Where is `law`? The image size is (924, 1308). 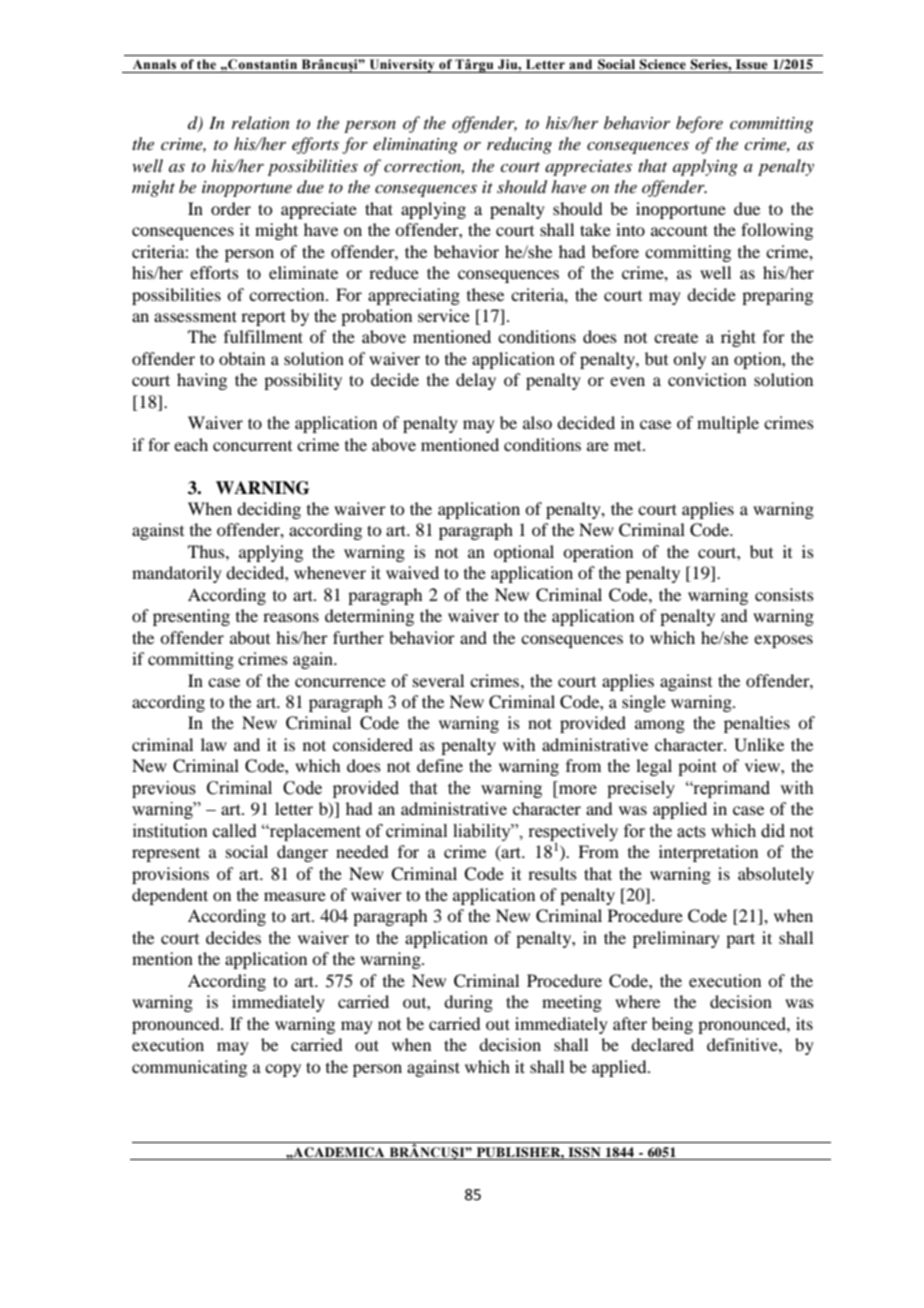 law is located at coordinates (214, 744).
